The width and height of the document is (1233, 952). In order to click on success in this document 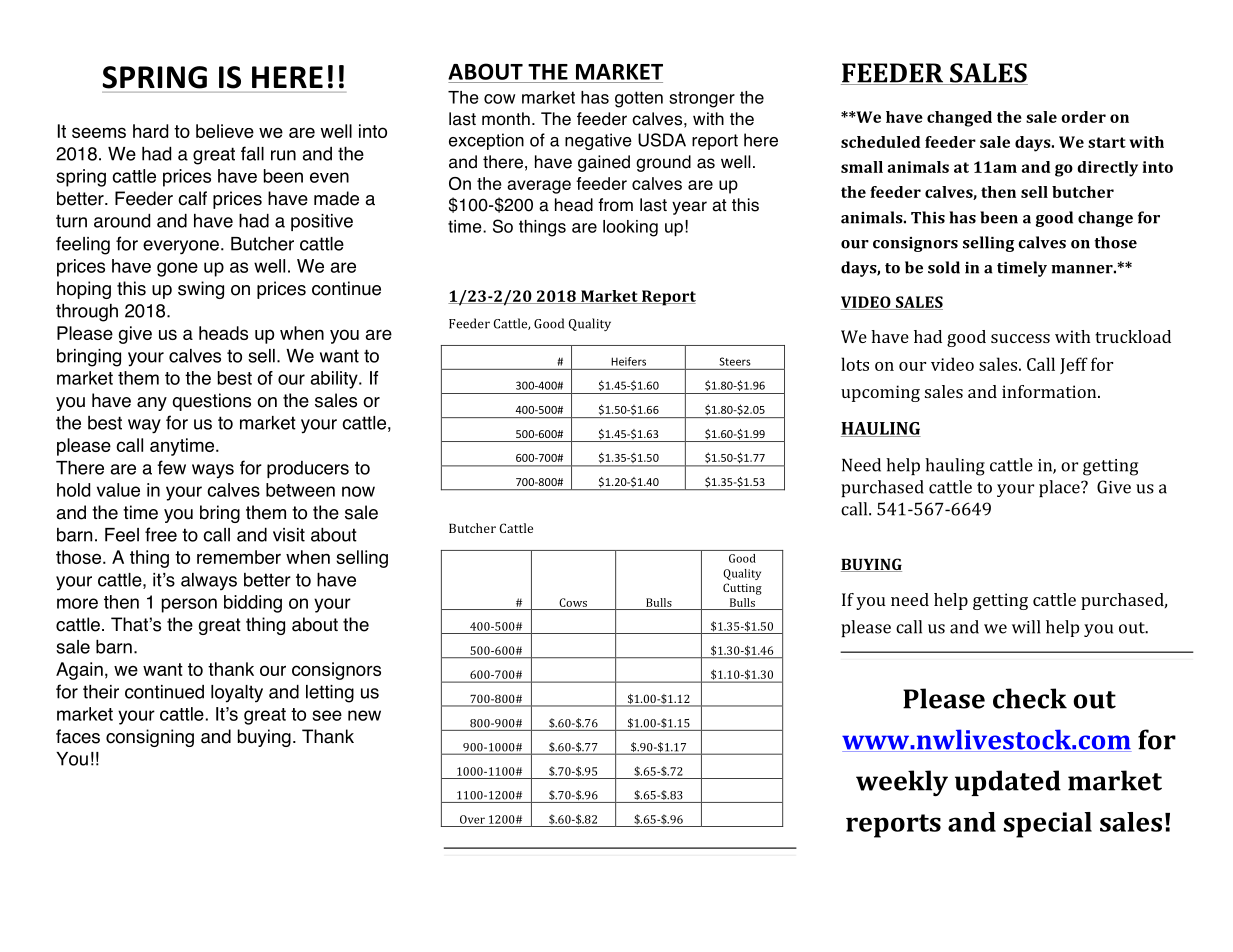, I will do `click(1020, 338)`.
